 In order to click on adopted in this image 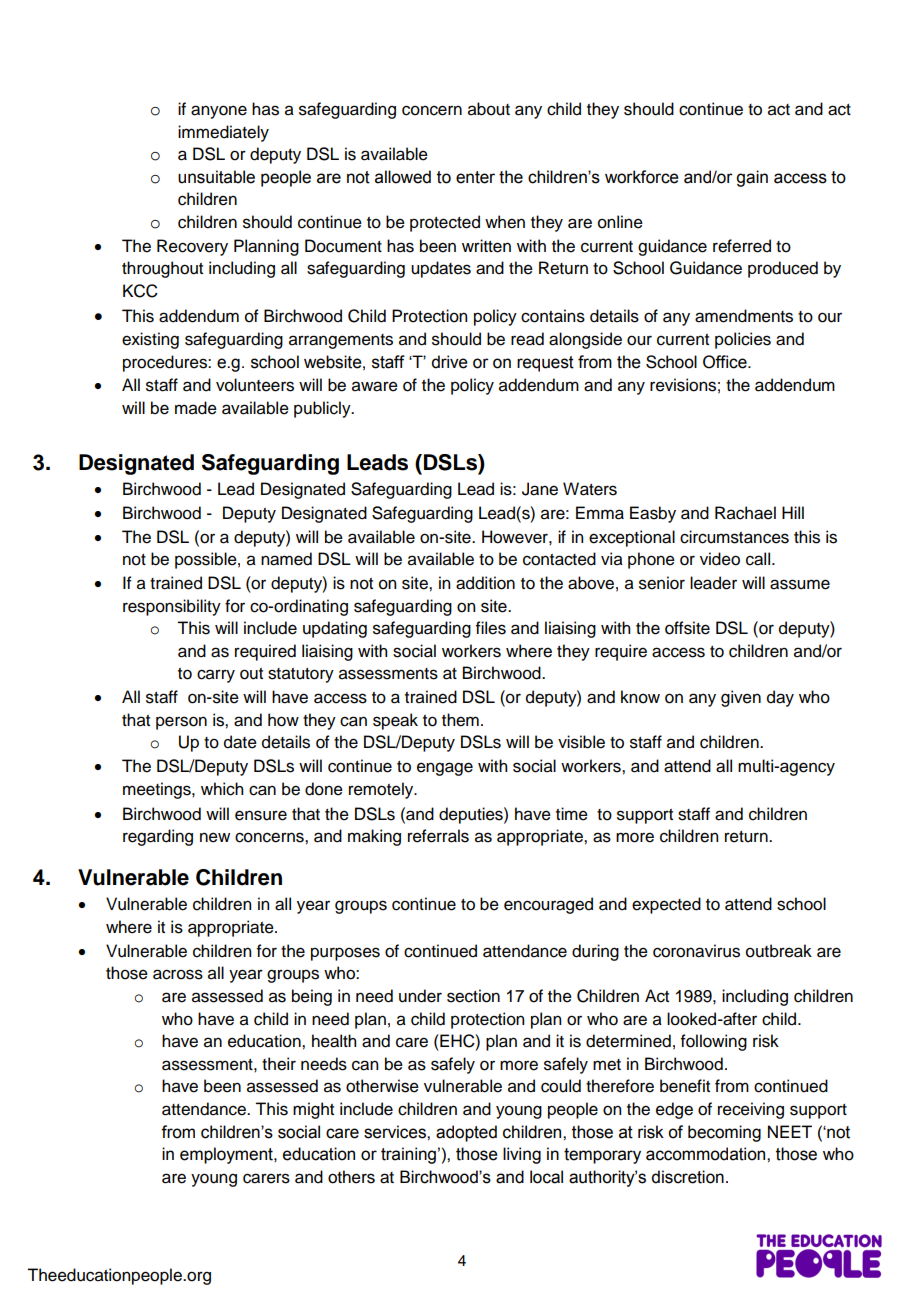, I will do `click(466, 1133)`.
